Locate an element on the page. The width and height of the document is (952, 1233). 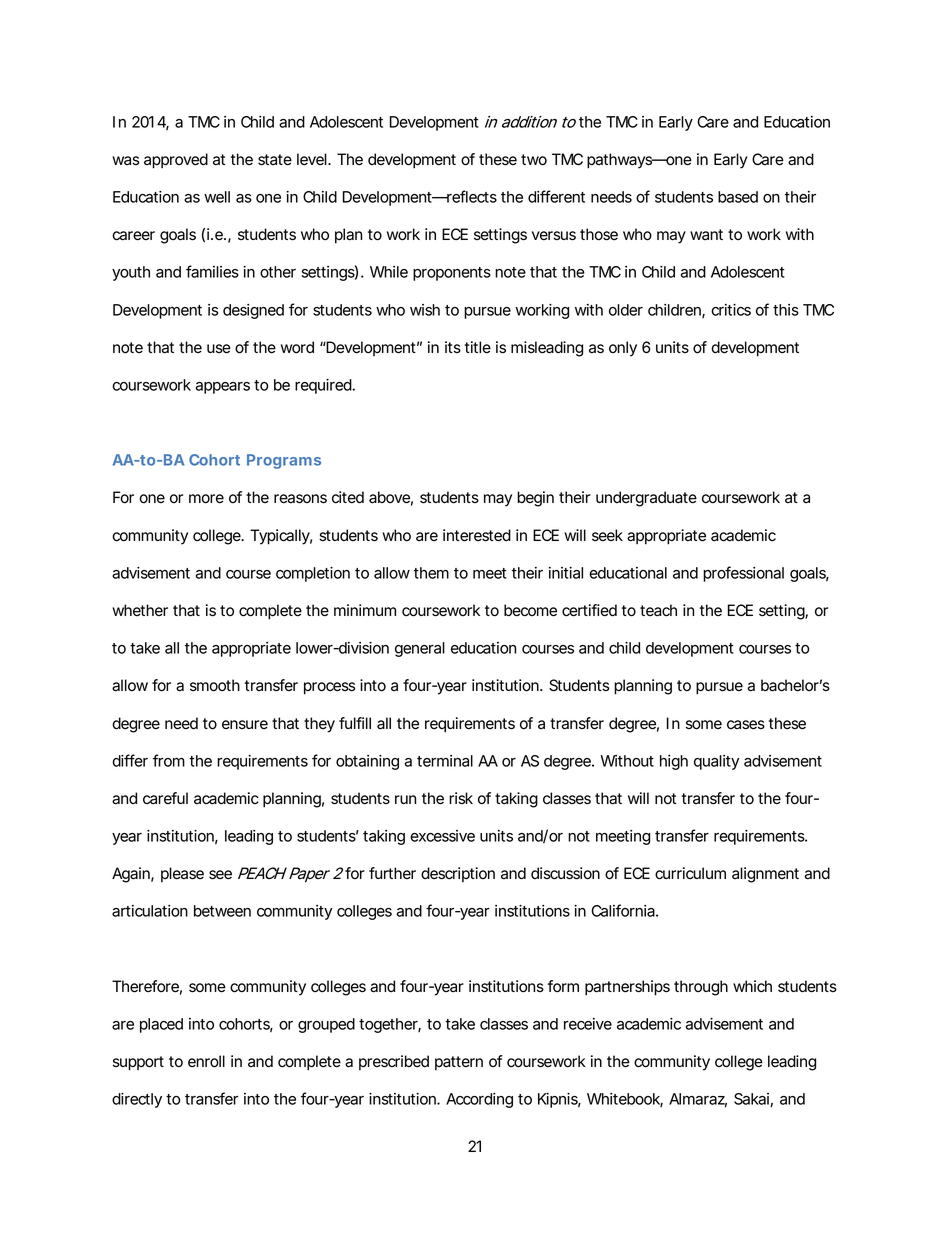
through is located at coordinates (701, 988).
